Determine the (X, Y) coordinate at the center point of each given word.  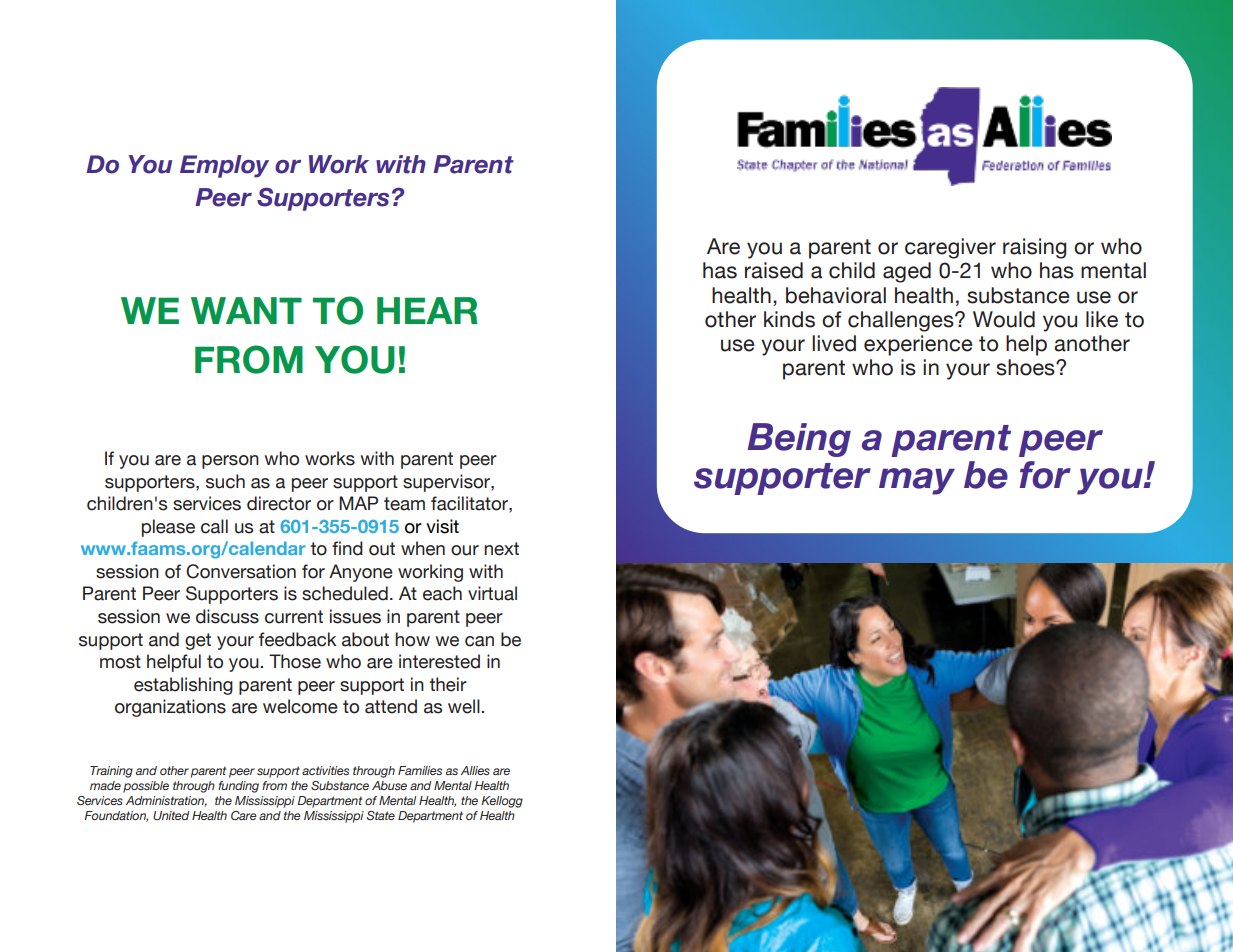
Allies (475, 770)
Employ (224, 166)
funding (238, 787)
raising (1034, 248)
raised (774, 270)
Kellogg (502, 802)
